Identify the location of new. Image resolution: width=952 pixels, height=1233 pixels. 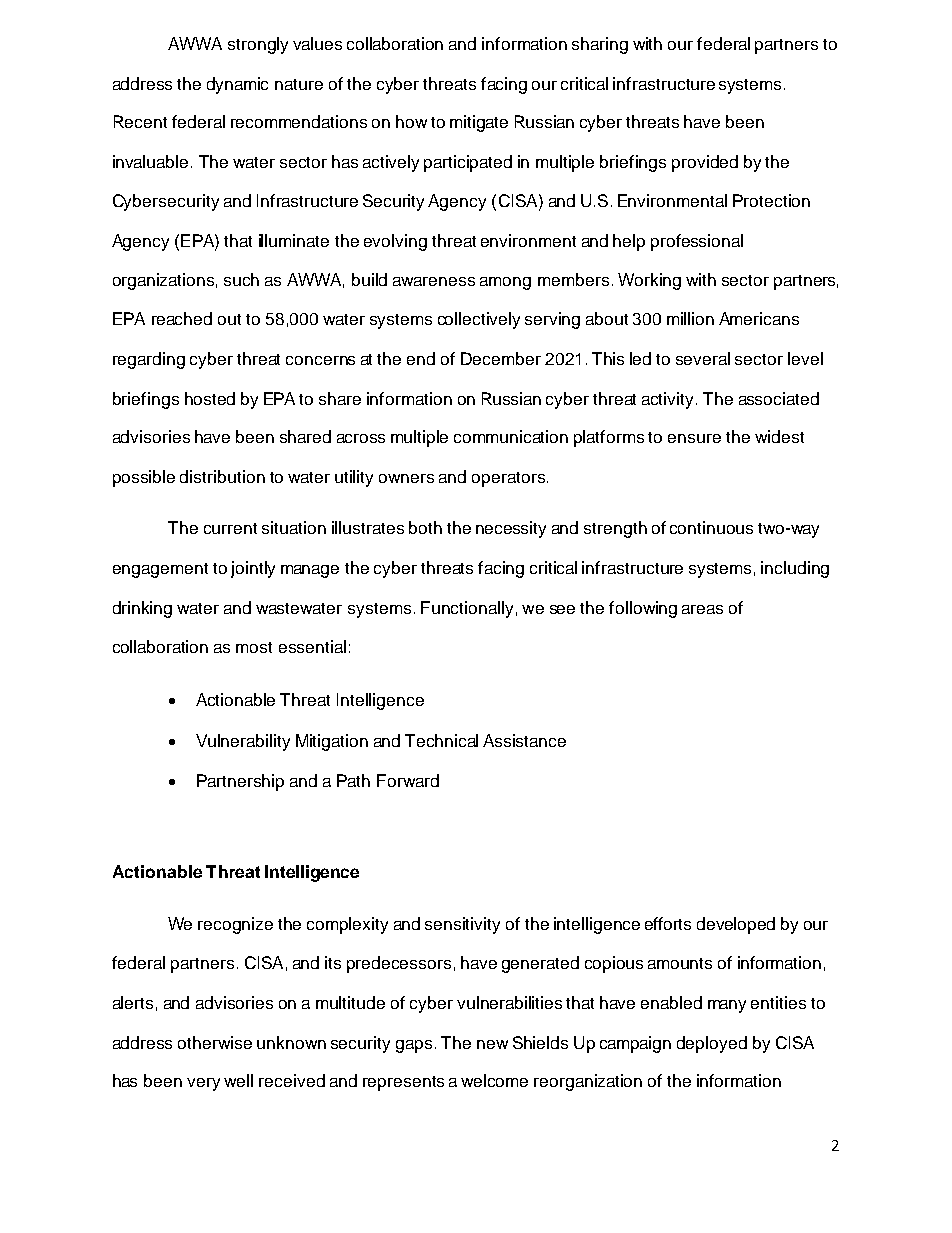
(492, 1044).
